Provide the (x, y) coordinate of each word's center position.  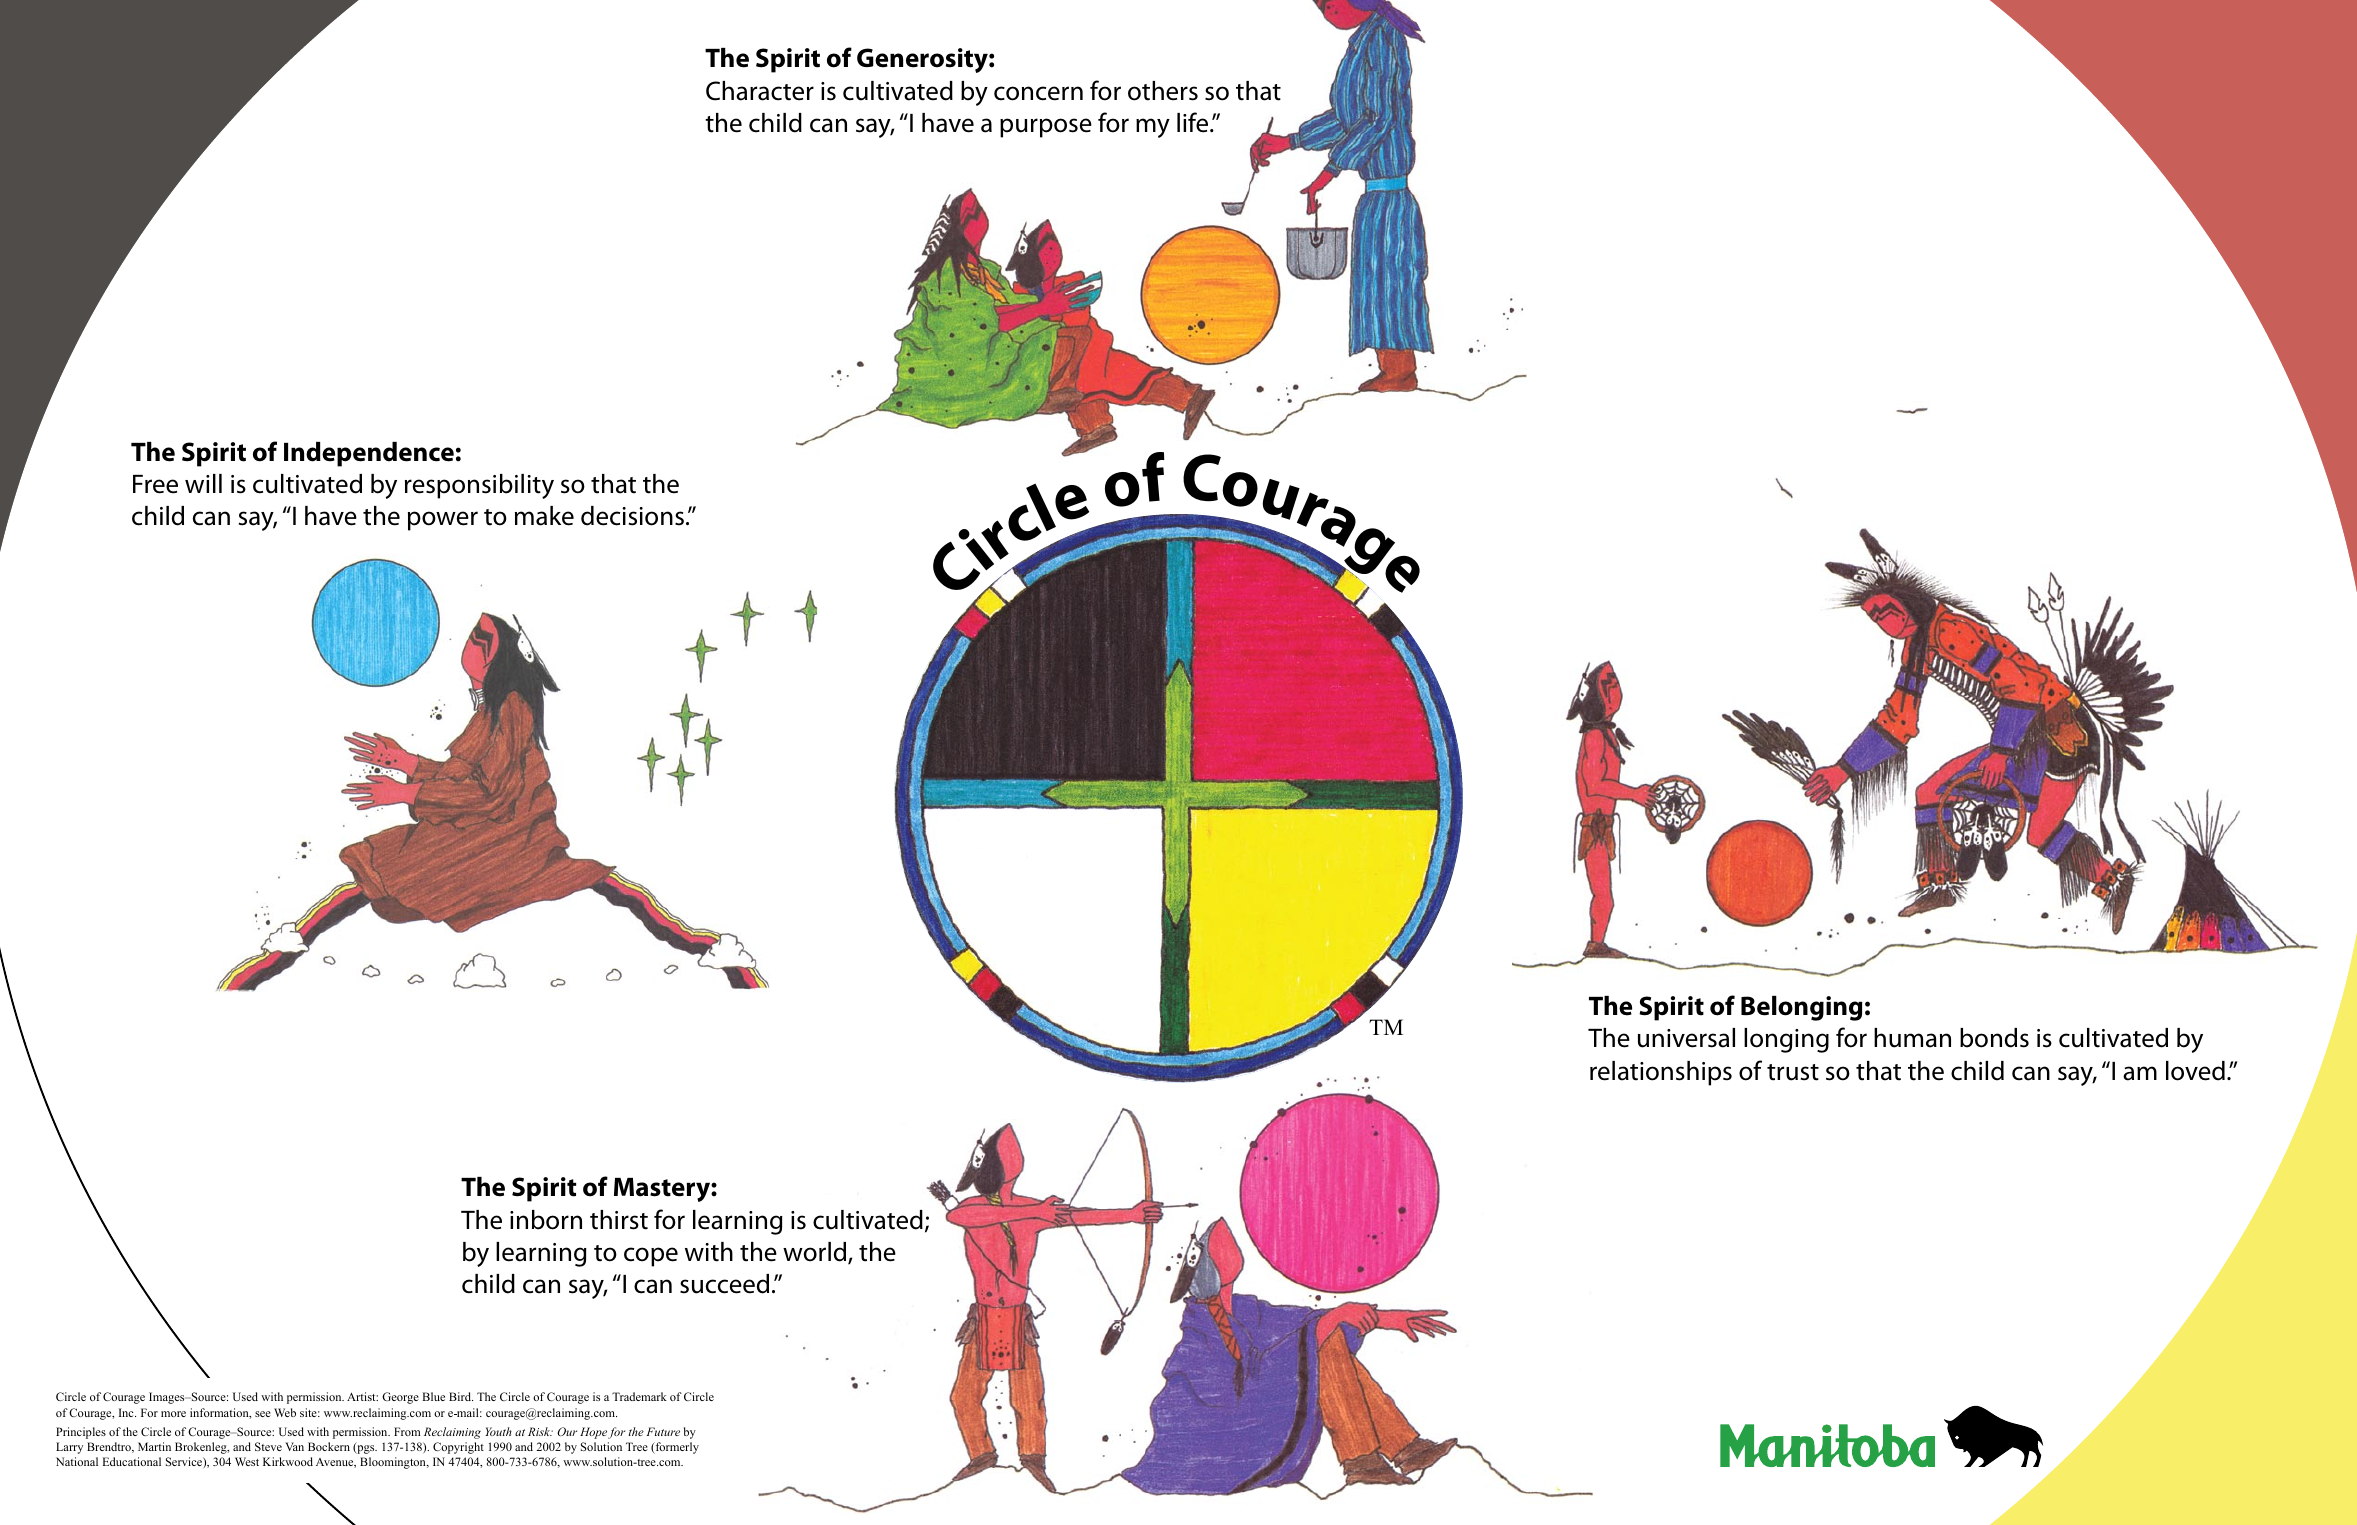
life (1194, 122)
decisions (632, 516)
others (1163, 91)
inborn (546, 1220)
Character (760, 91)
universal (1686, 1038)
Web (285, 1412)
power (443, 521)
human (1912, 1038)
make (544, 516)
